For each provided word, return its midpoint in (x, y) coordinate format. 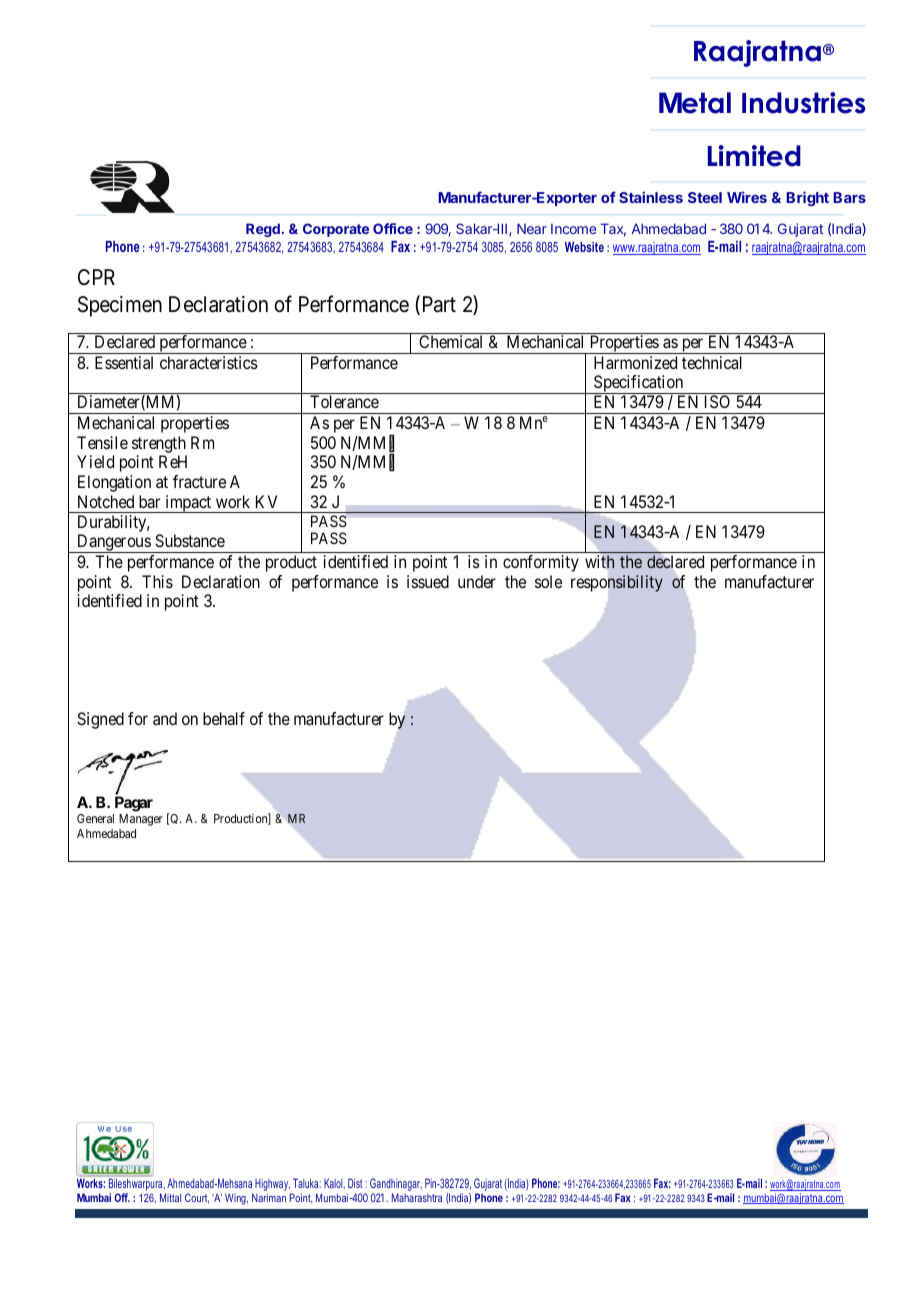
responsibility (617, 583)
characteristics (209, 362)
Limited (754, 156)
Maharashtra (417, 1197)
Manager (141, 820)
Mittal (170, 1197)
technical (712, 362)
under (477, 581)
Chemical (450, 341)
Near (532, 228)
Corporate (336, 230)
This (157, 581)
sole (548, 581)
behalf (224, 718)
